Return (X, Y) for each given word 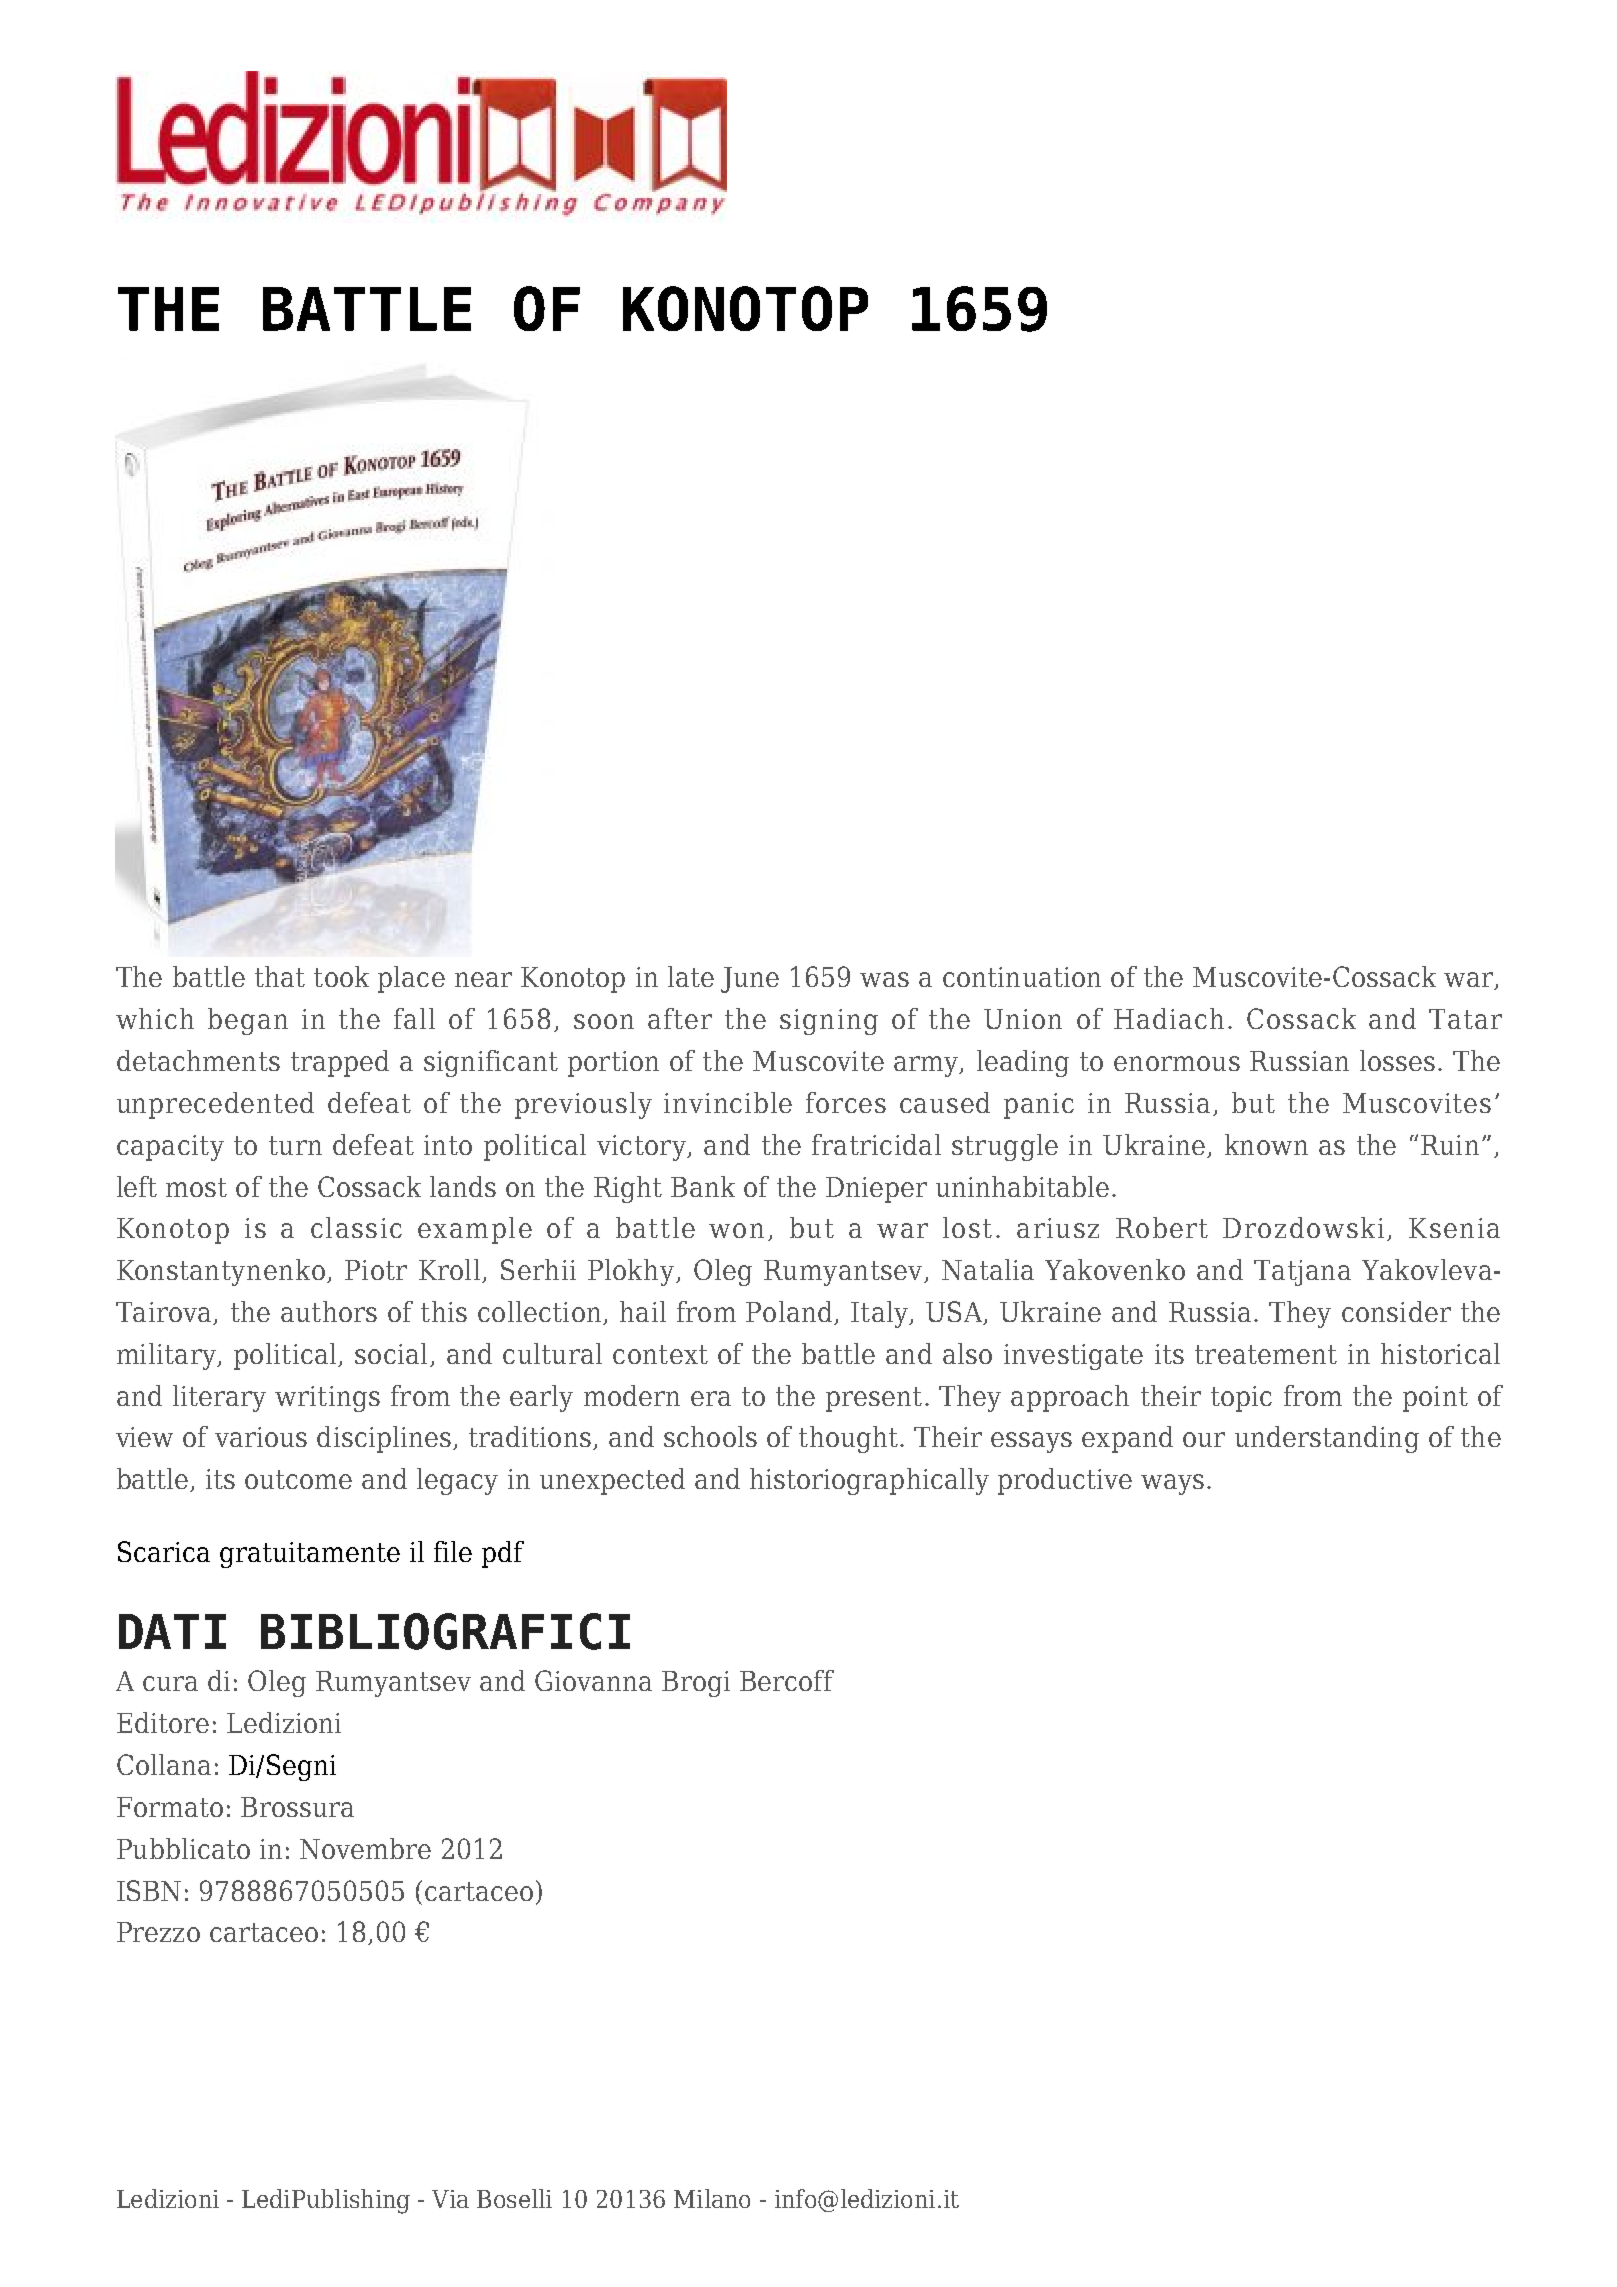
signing (829, 1022)
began (248, 1021)
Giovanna (593, 1680)
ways (1172, 1484)
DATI (172, 1631)
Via (450, 2199)
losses (1397, 1060)
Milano (712, 2198)
